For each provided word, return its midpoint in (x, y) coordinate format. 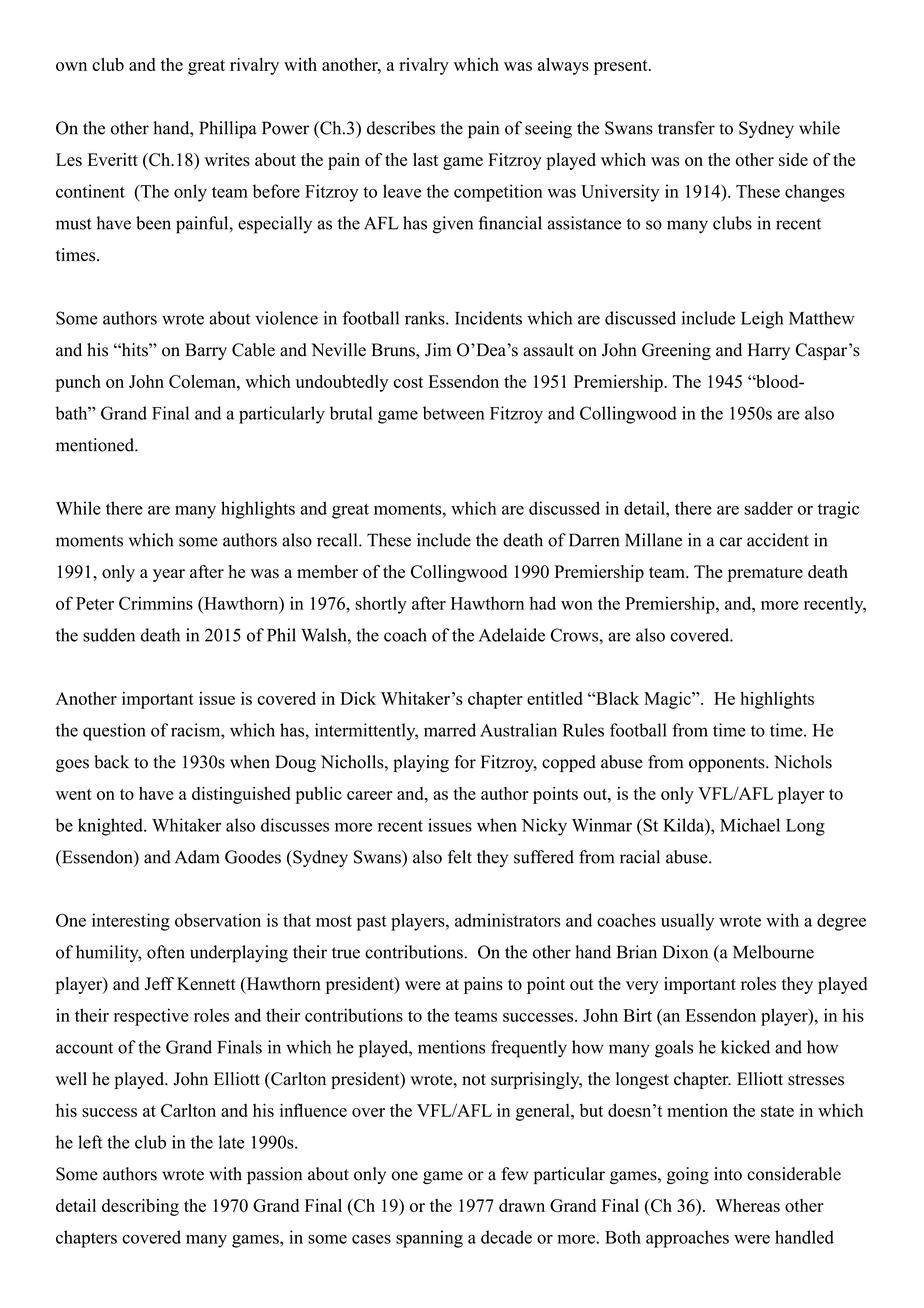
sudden (109, 635)
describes (401, 128)
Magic (668, 700)
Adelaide (512, 635)
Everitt (112, 159)
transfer (686, 128)
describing (140, 1207)
